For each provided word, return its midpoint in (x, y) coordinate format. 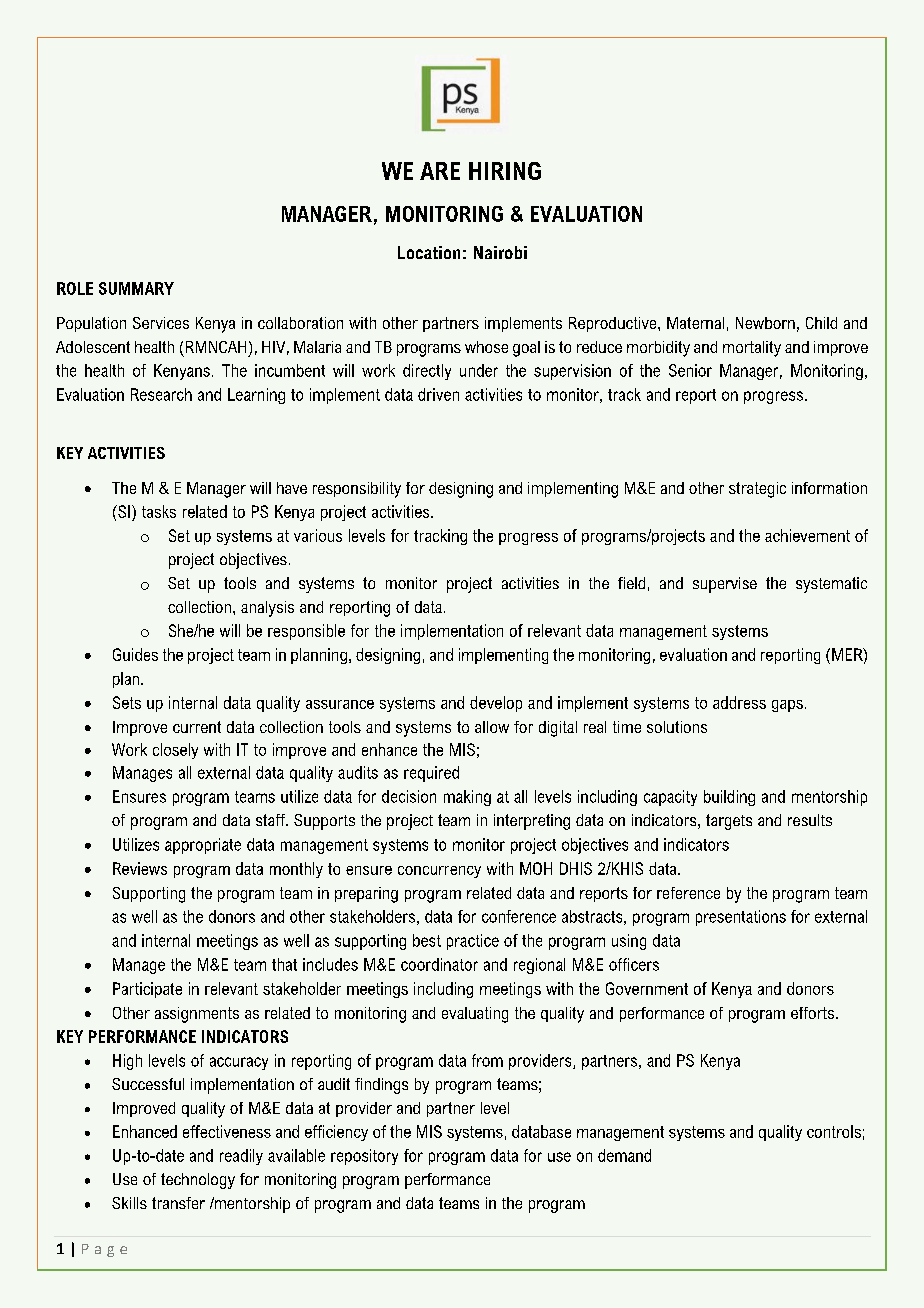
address (739, 702)
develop (496, 704)
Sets (127, 702)
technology (198, 1181)
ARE (440, 171)
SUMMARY (136, 288)
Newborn (765, 323)
